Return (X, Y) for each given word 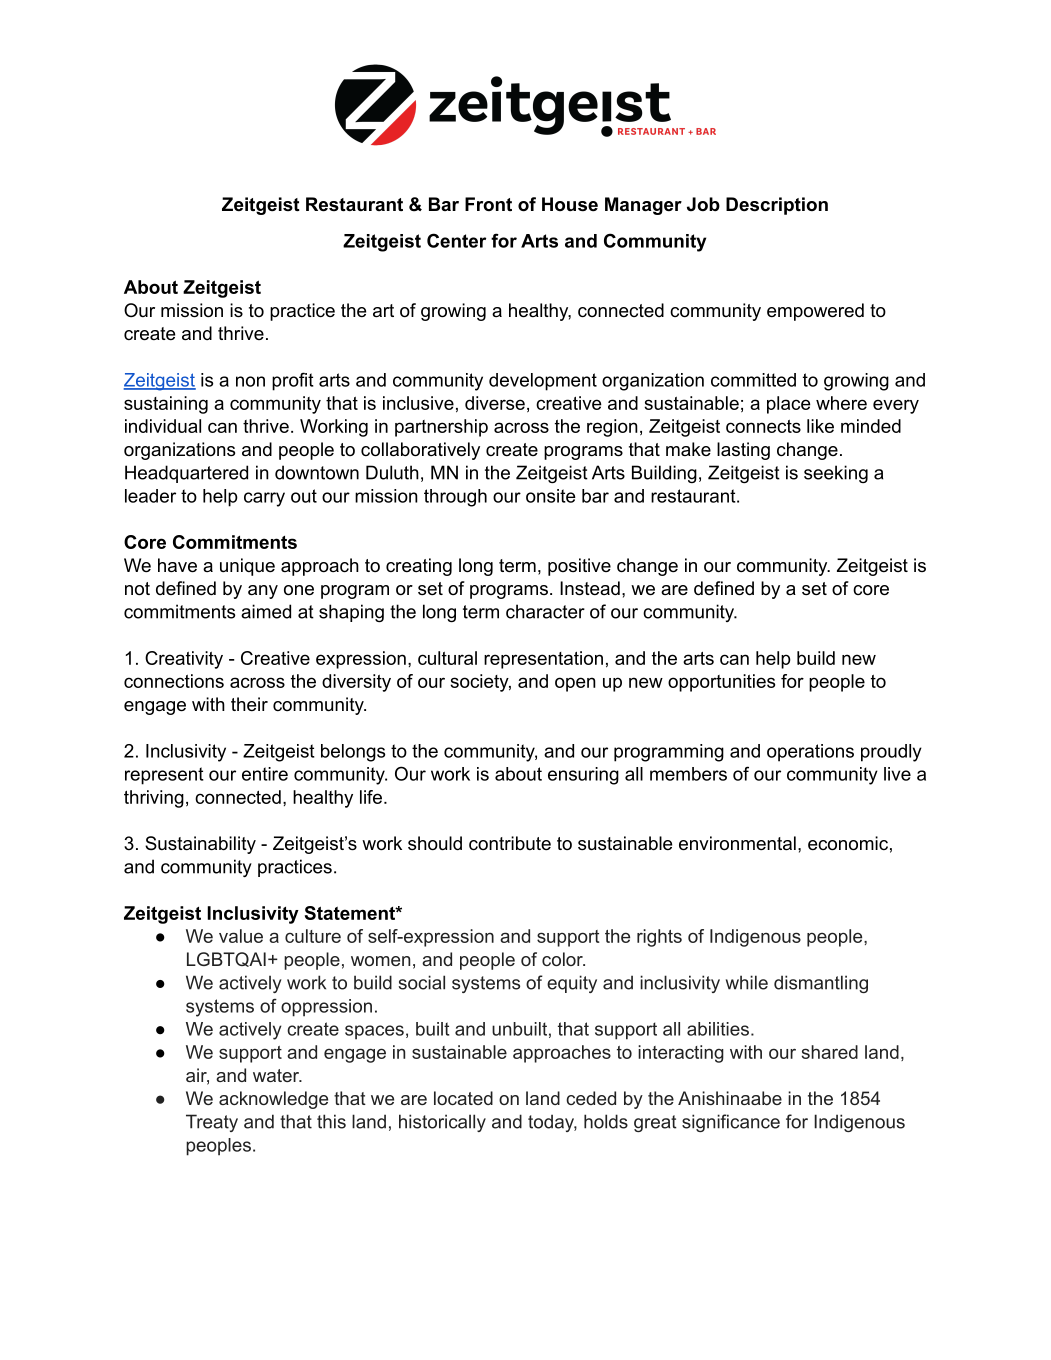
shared (830, 1052)
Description (777, 206)
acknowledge (273, 1100)
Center (456, 240)
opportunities (721, 683)
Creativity (184, 660)
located (463, 1098)
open (575, 684)
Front (488, 204)
